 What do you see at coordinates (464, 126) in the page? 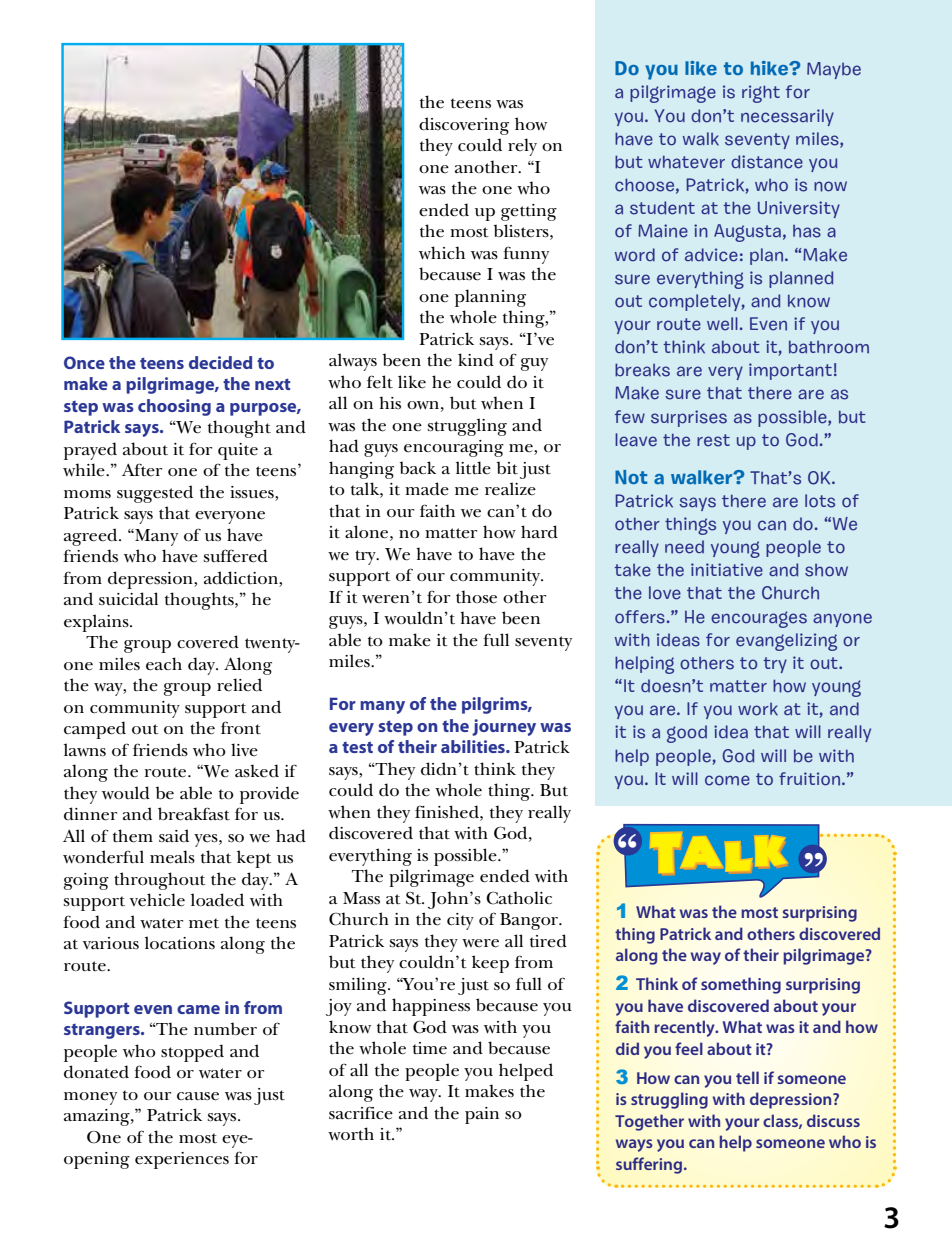
I see `discovering` at bounding box center [464, 126].
